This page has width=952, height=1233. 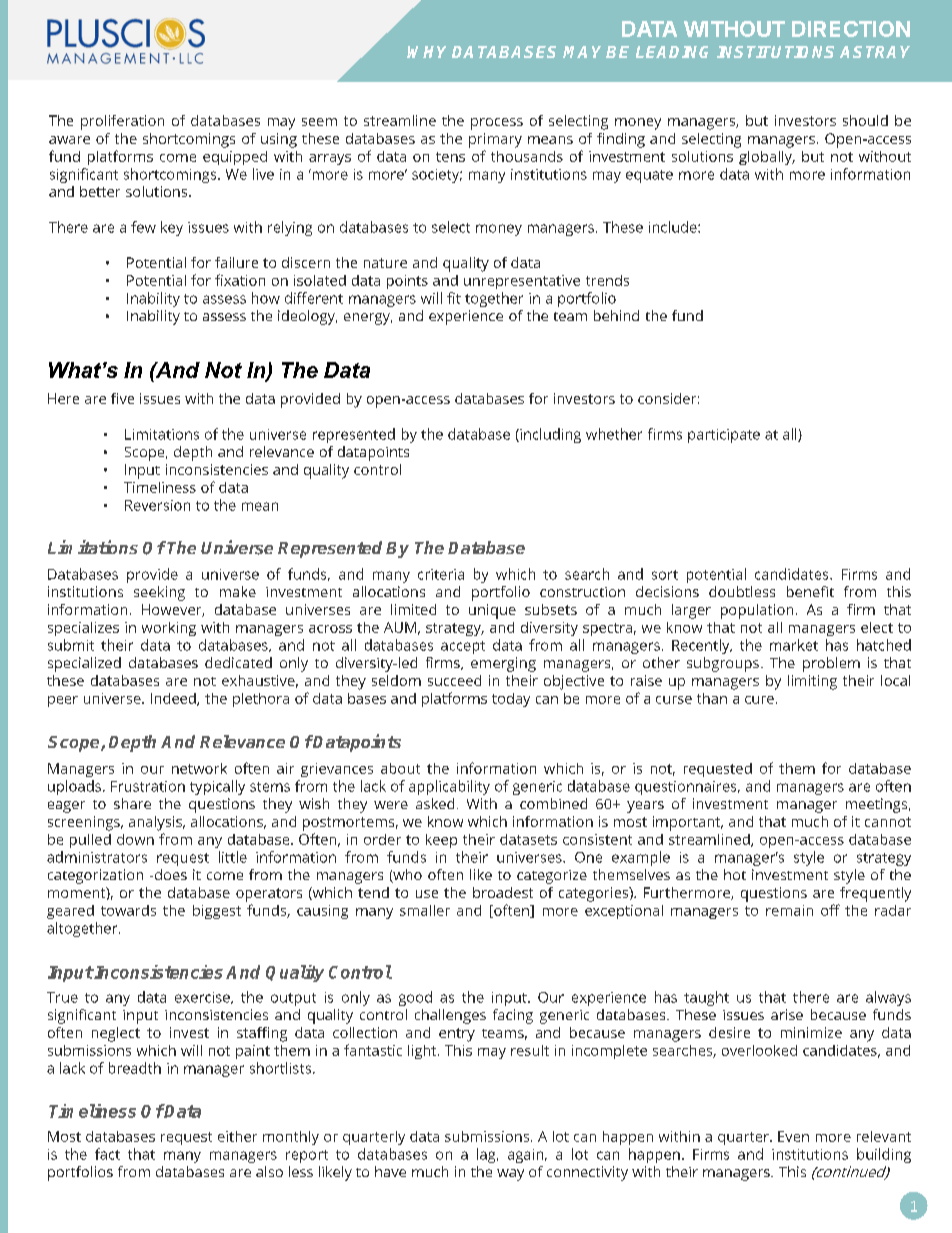 I want to click on have, so click(x=390, y=1171).
